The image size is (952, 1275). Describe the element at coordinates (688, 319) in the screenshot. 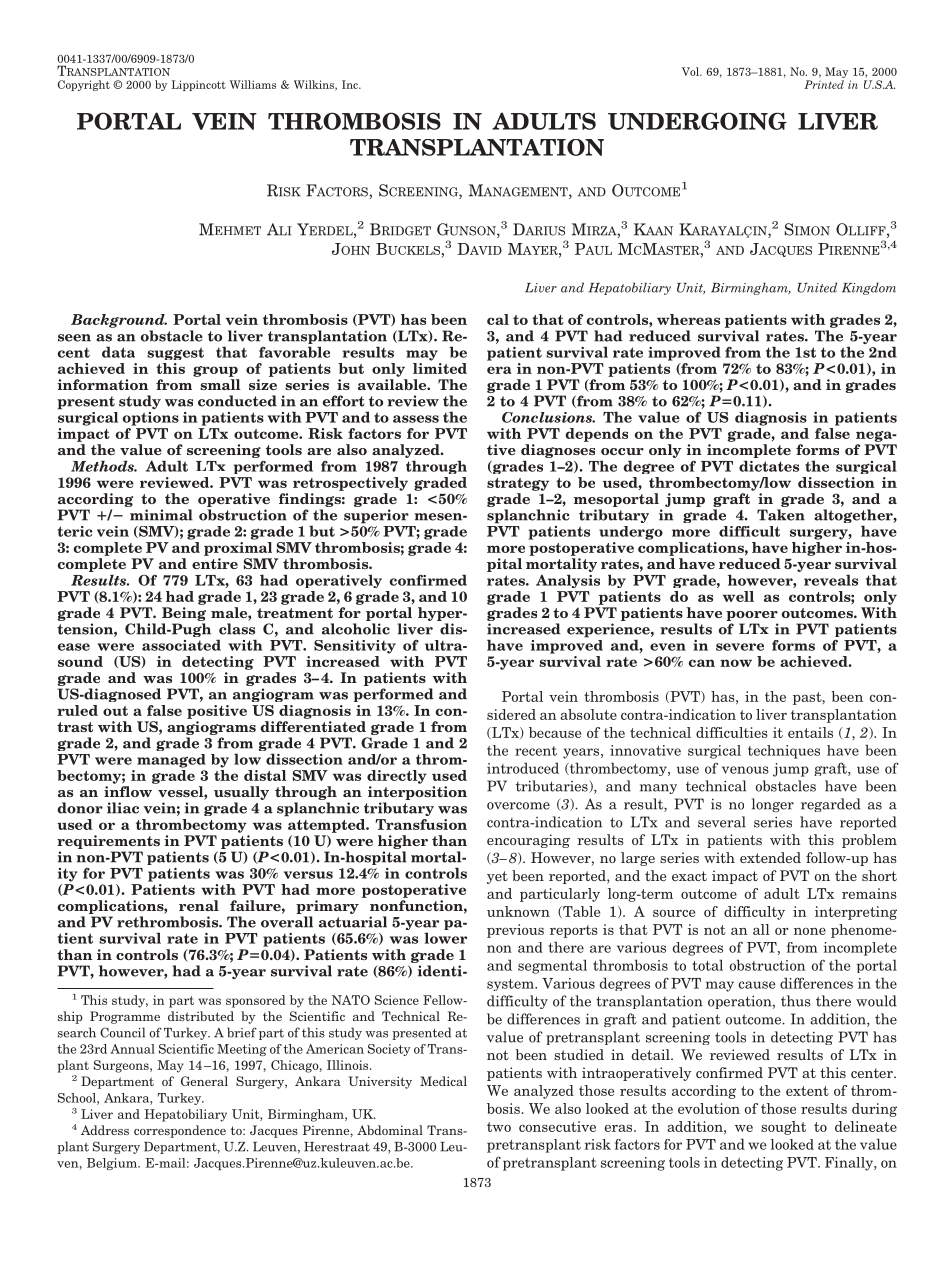

I see `whereas` at that location.
